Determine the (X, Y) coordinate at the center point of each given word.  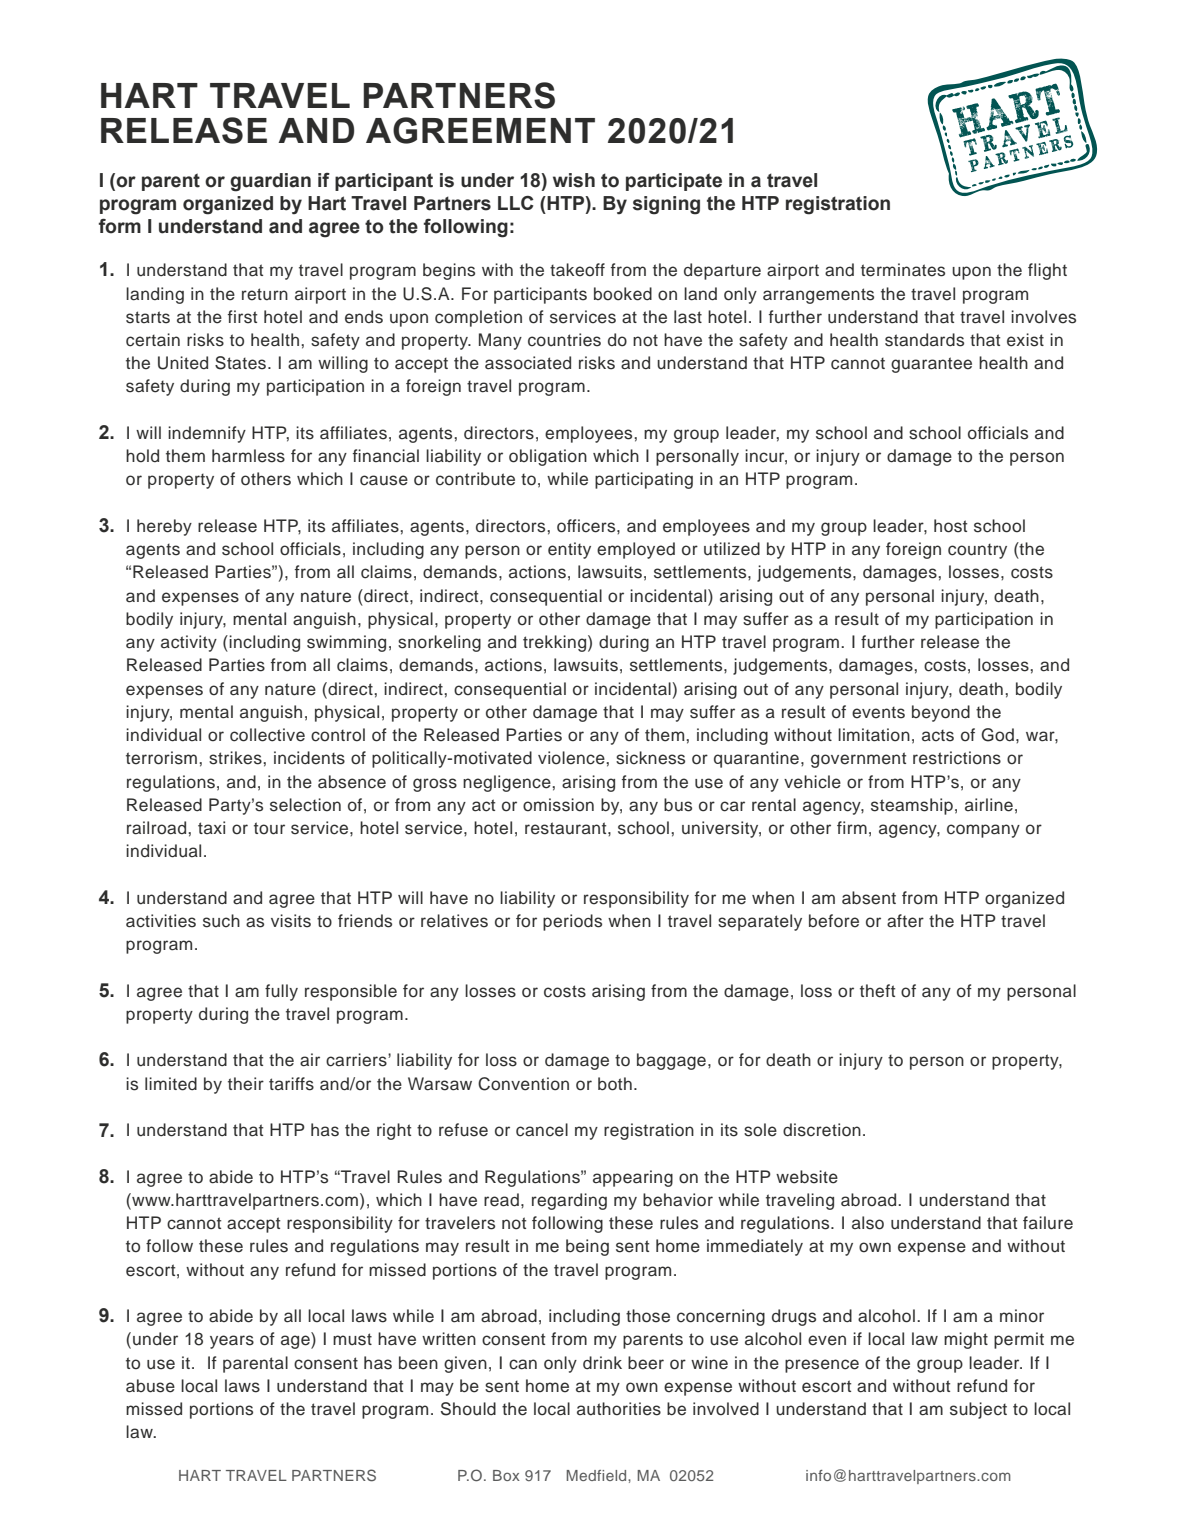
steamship (912, 806)
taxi (211, 827)
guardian (270, 182)
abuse (150, 1386)
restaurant (567, 828)
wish (574, 180)
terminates (903, 270)
